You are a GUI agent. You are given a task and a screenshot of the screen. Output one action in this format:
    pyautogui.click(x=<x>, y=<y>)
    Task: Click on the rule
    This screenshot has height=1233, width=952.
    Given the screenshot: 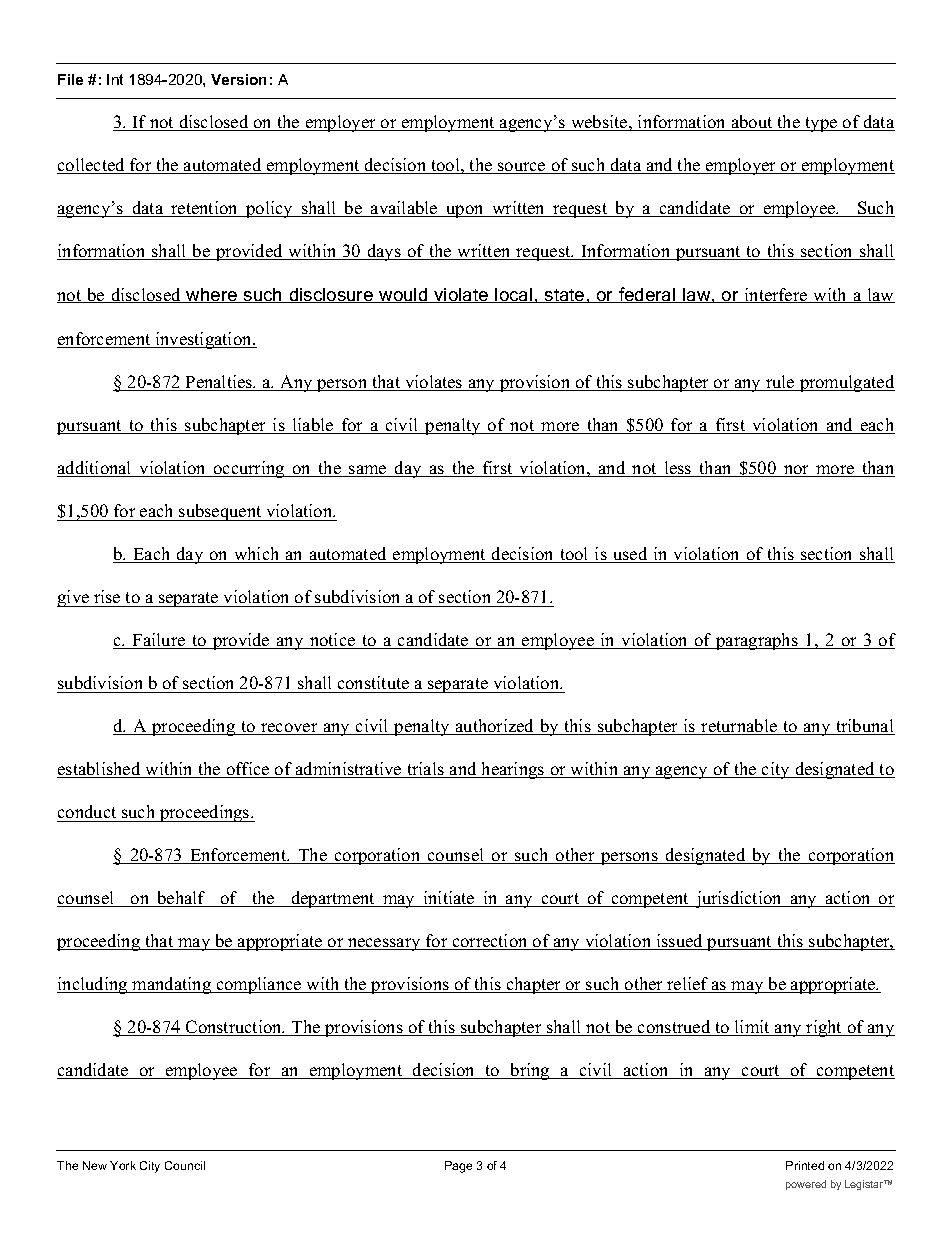 What is the action you would take?
    pyautogui.click(x=780, y=383)
